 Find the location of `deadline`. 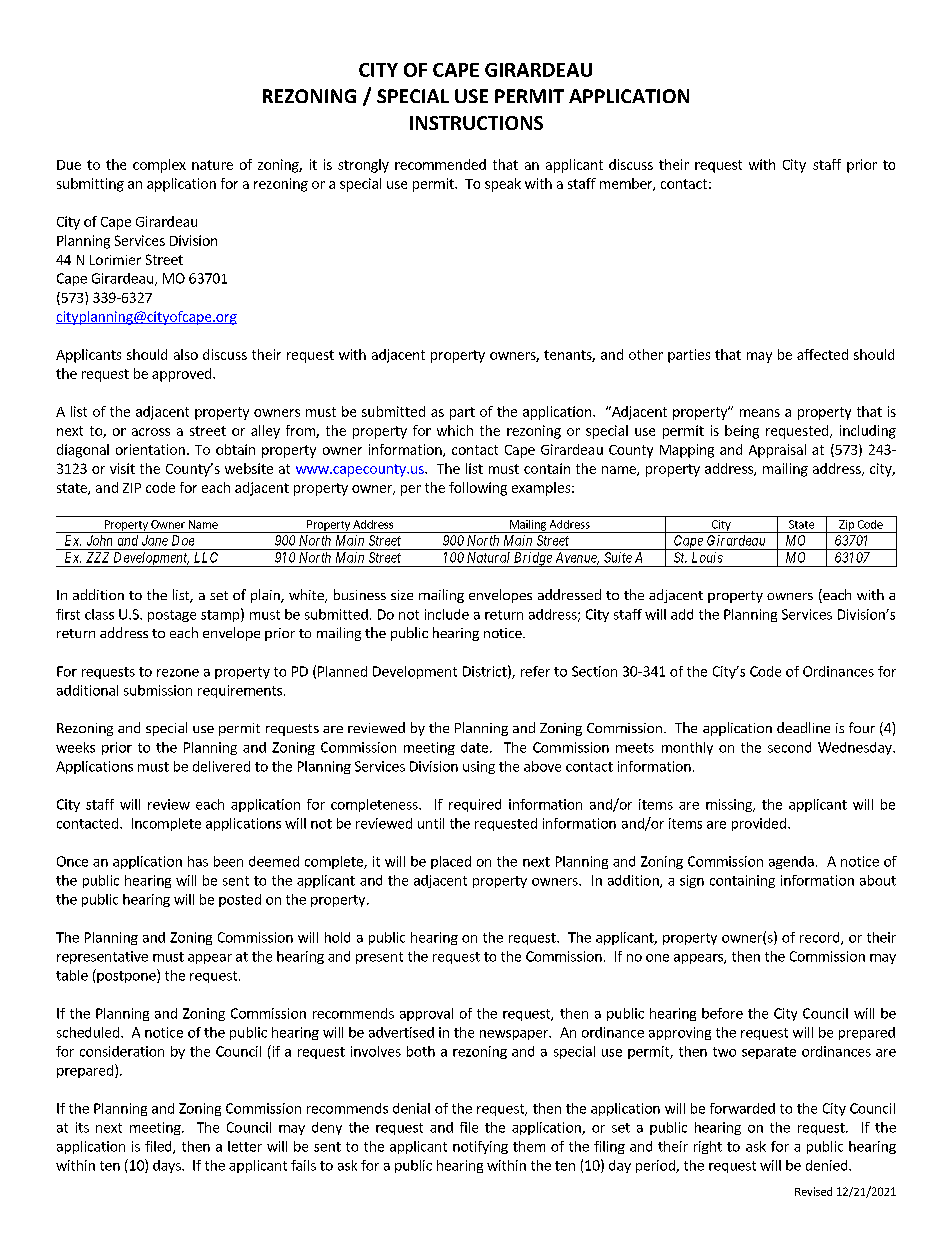

deadline is located at coordinates (803, 727).
